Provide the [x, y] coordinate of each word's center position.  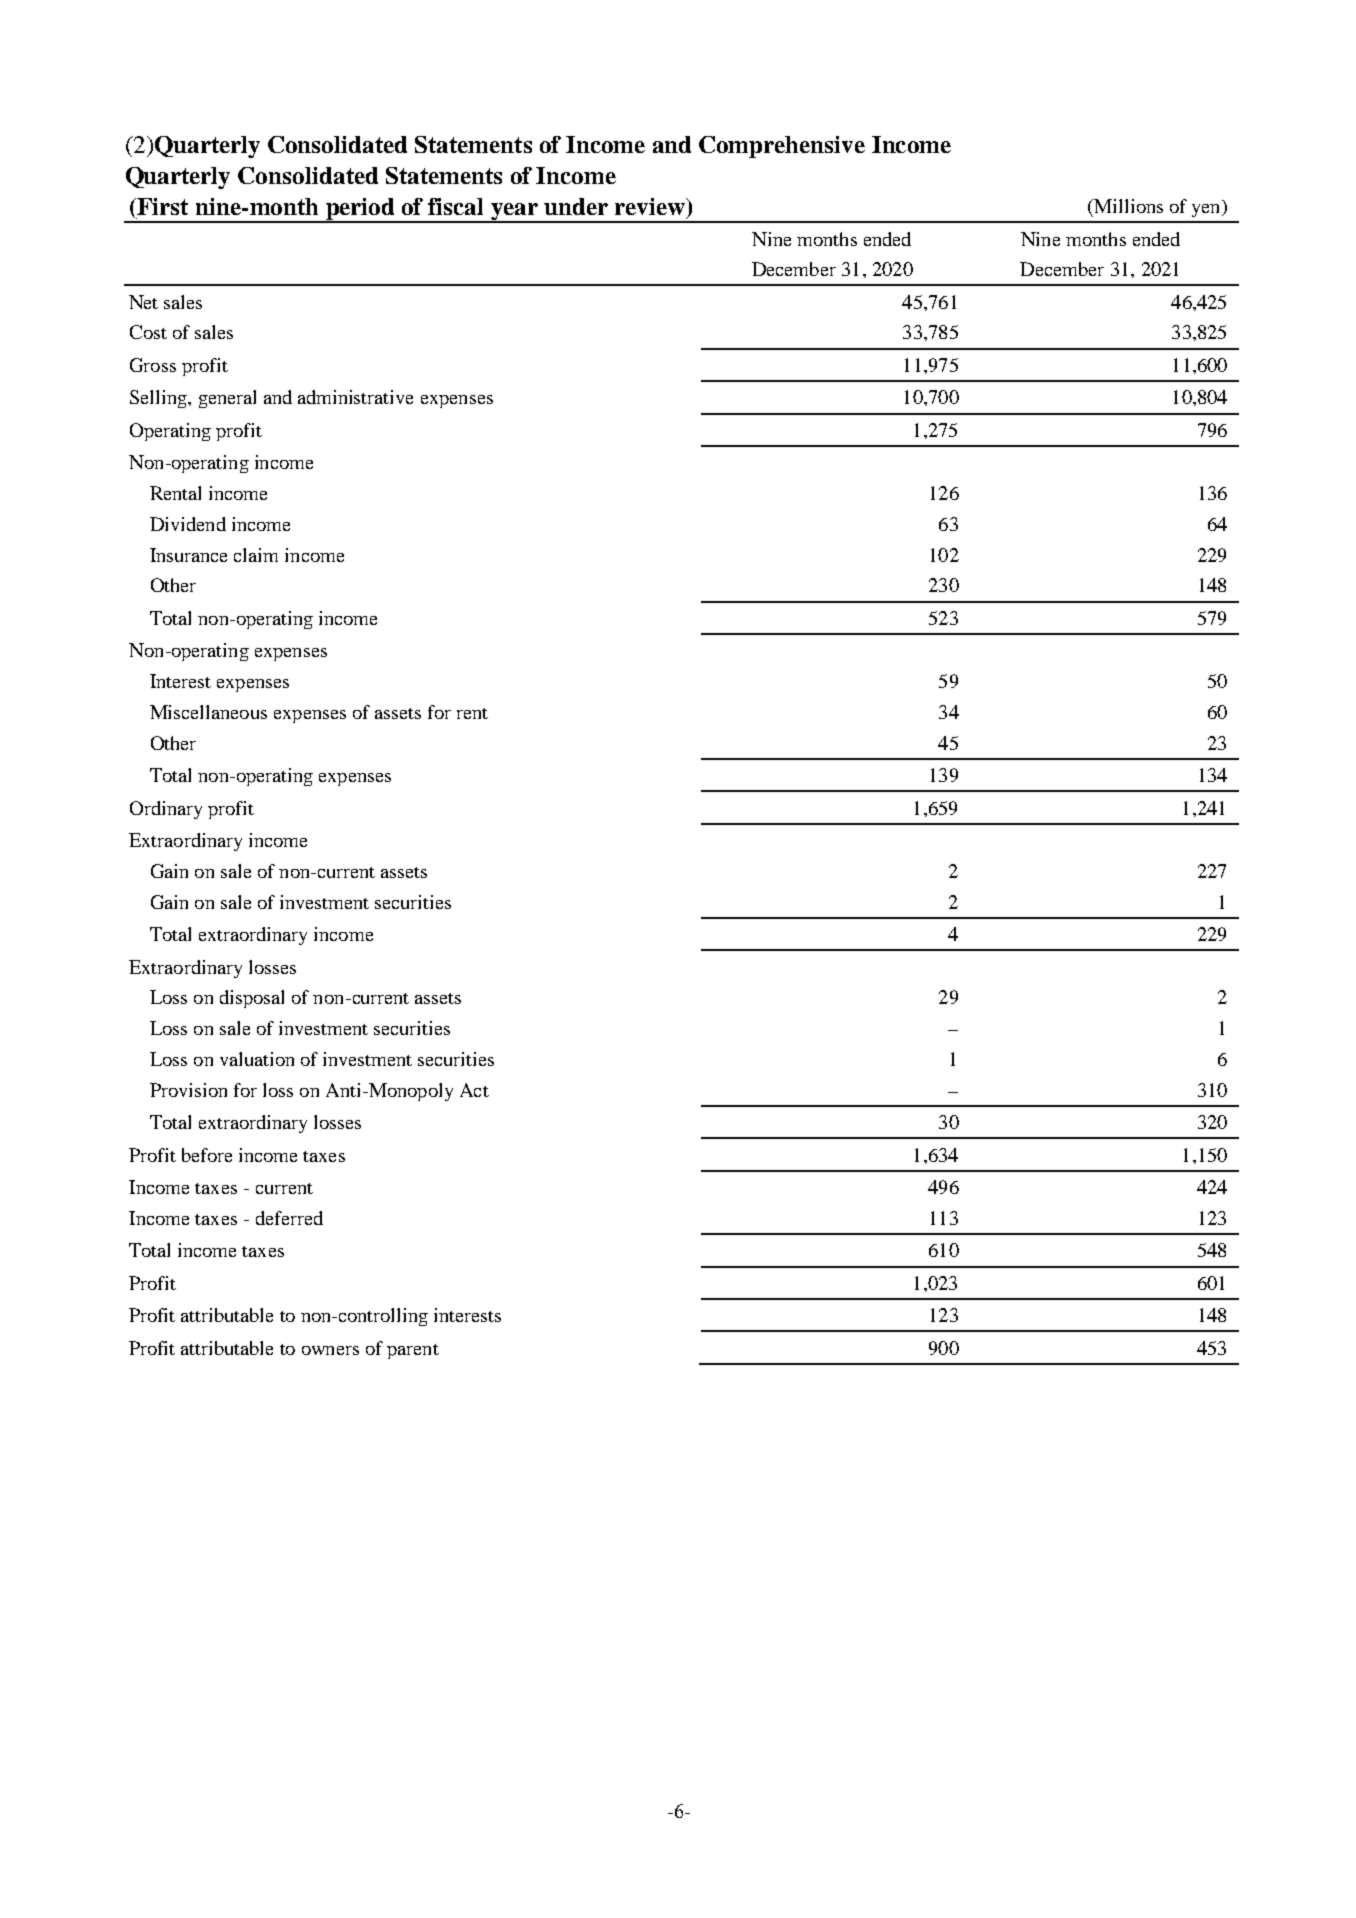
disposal [252, 999]
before [207, 1155]
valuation [257, 1059]
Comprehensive [782, 147]
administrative [355, 397]
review [651, 206]
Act [474, 1090]
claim [256, 555]
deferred [289, 1218]
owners [330, 1350]
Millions [1127, 206]
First [161, 206]
